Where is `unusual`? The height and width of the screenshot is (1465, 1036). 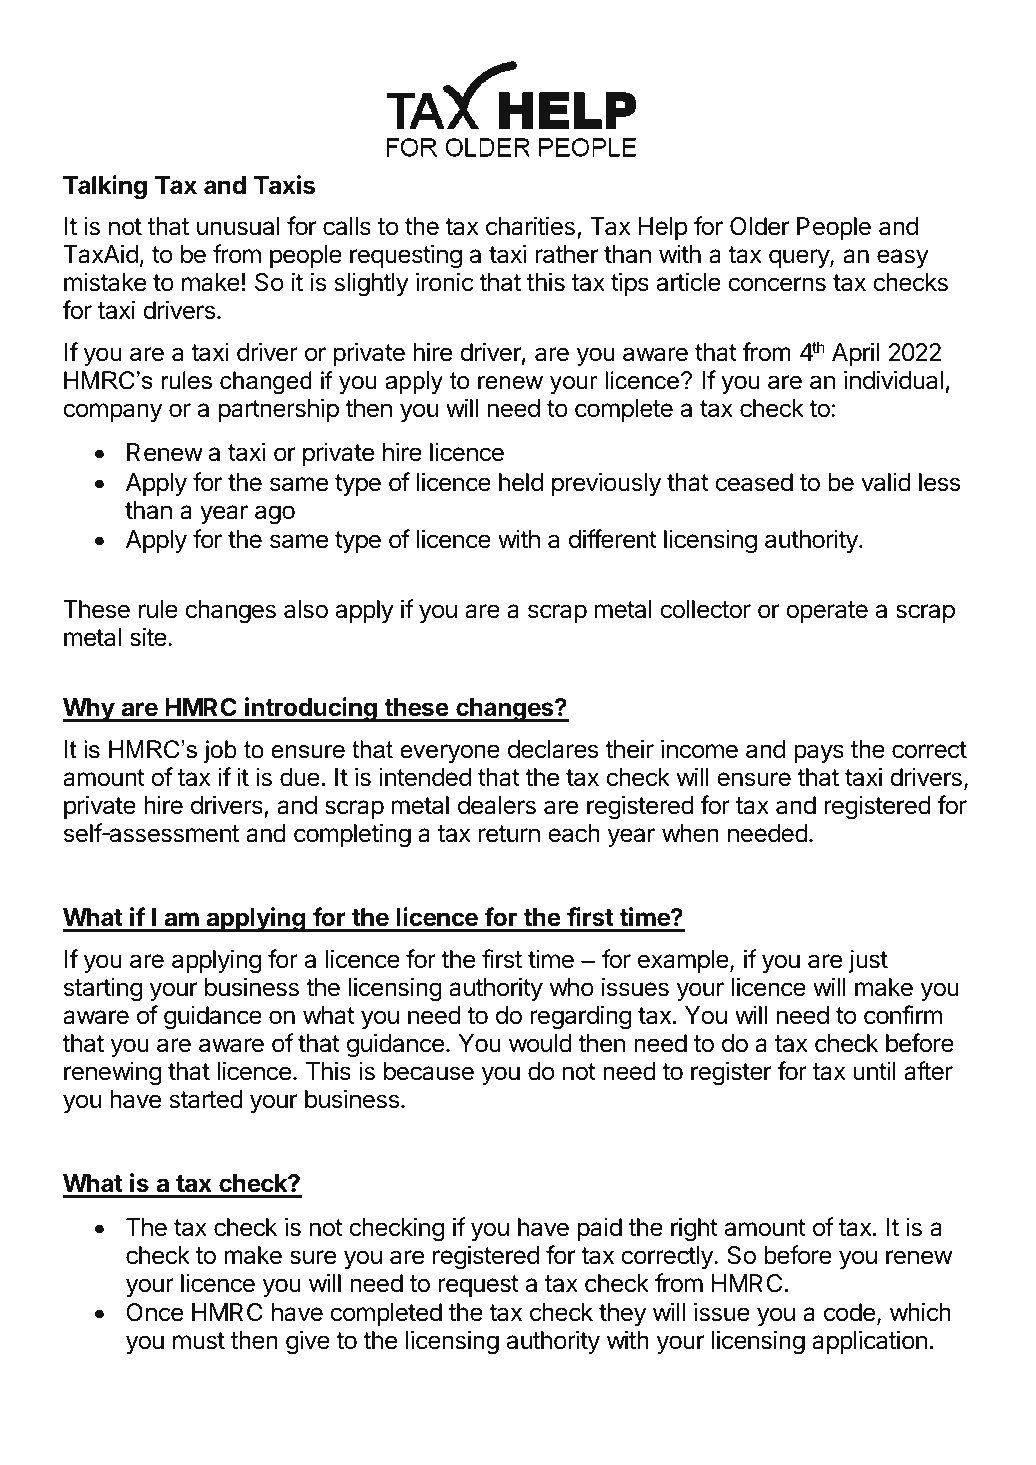 unusual is located at coordinates (238, 226).
